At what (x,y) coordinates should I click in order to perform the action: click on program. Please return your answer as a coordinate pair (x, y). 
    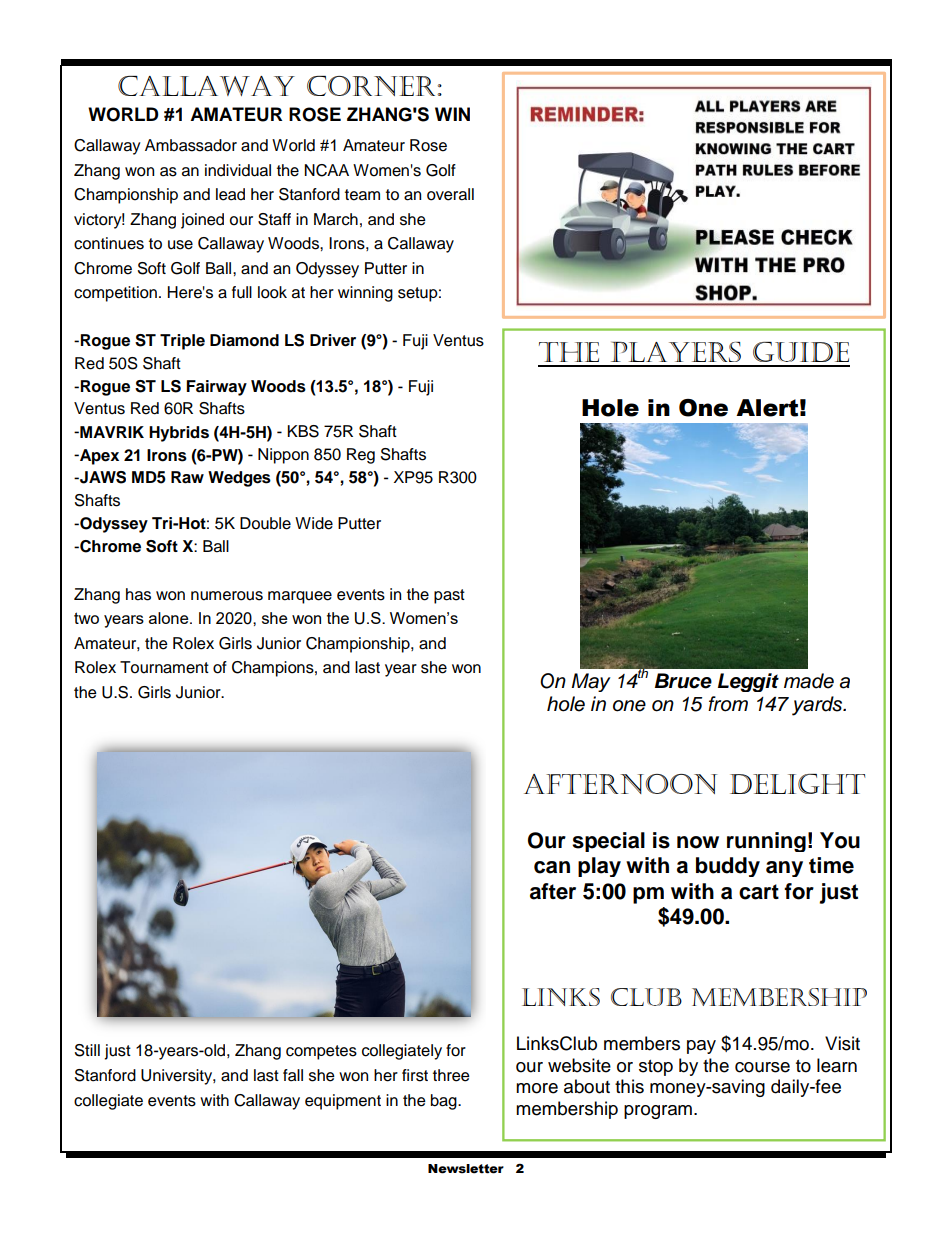
    Looking at the image, I should click on (658, 1112).
